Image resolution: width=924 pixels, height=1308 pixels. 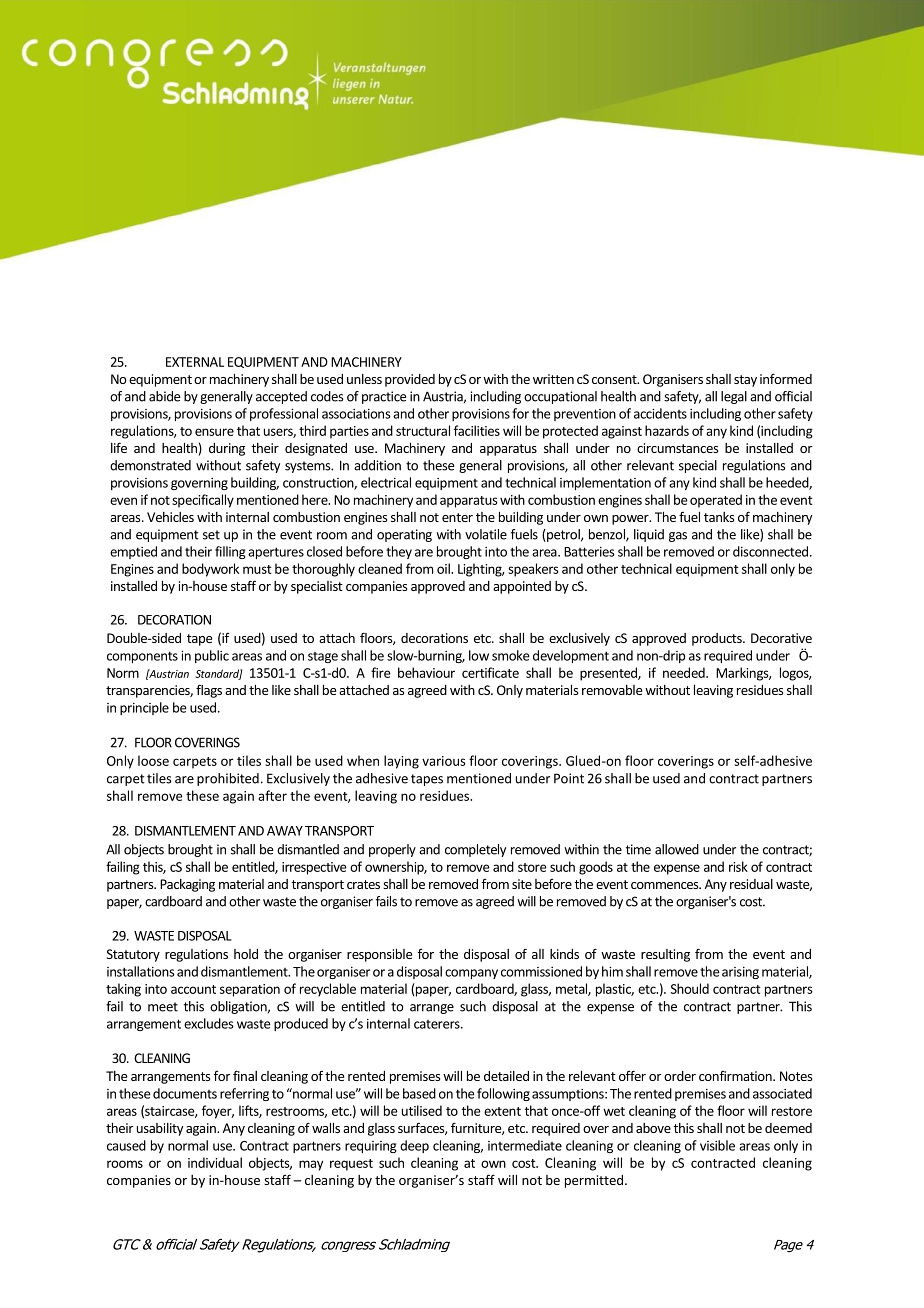 What do you see at coordinates (210, 570) in the document?
I see `bodywork` at bounding box center [210, 570].
